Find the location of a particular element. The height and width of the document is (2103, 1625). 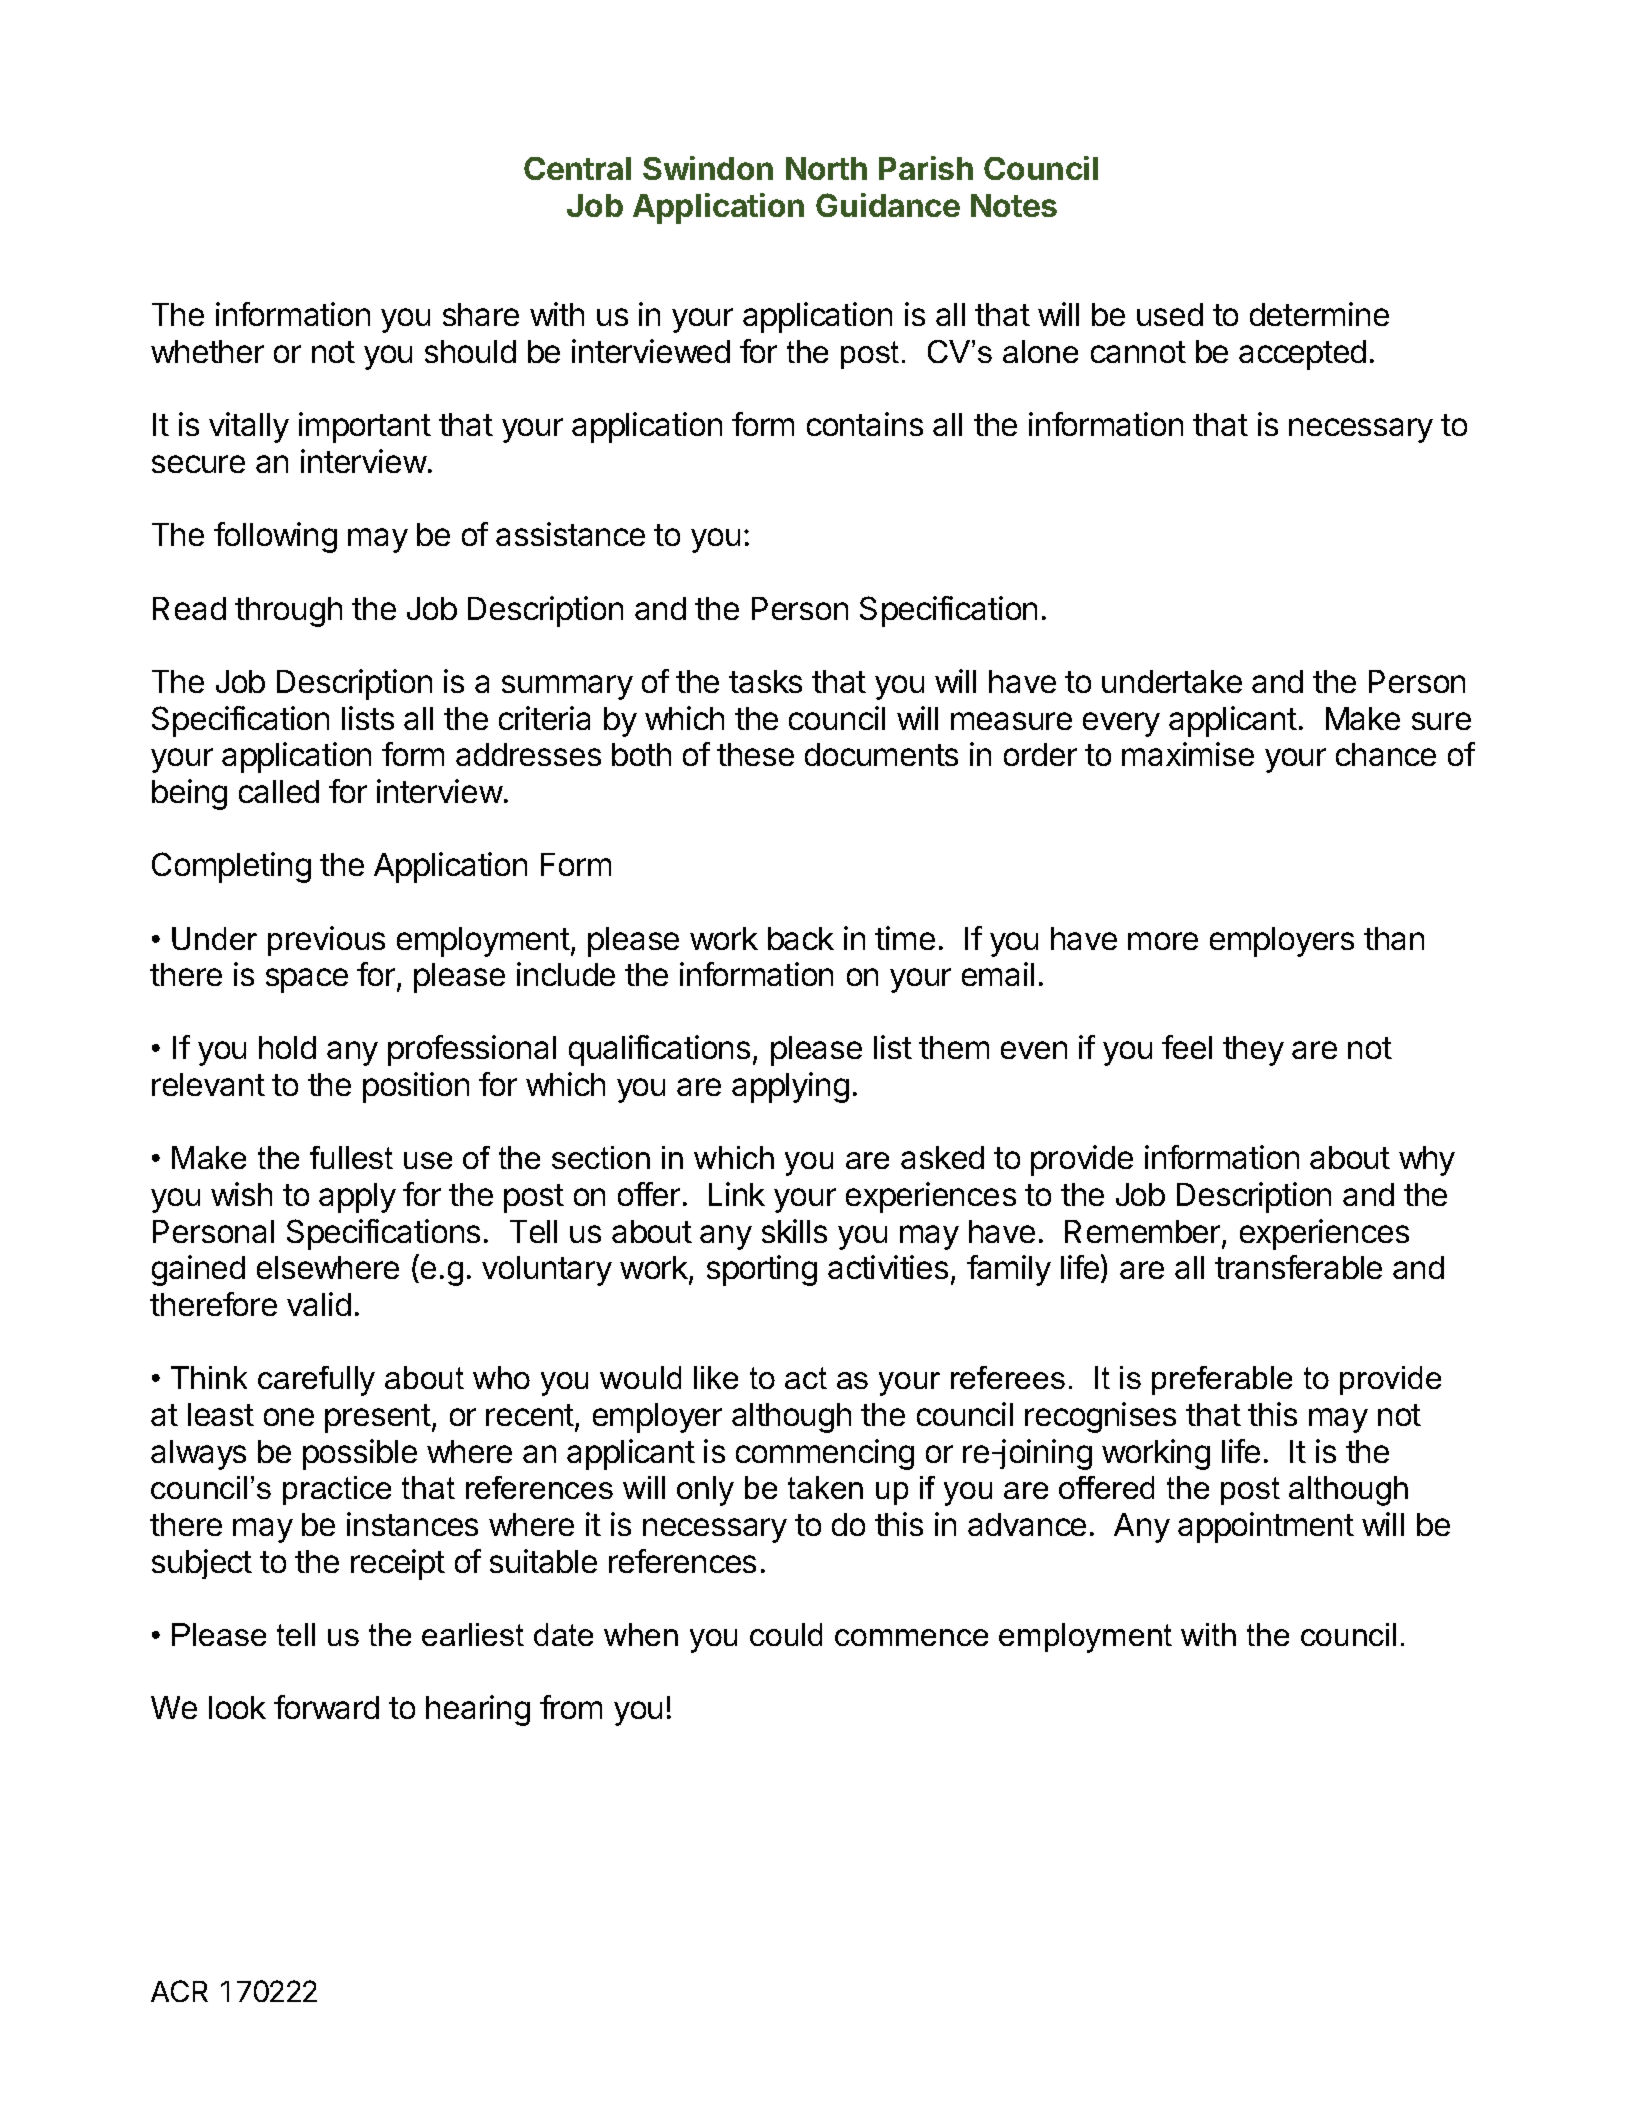

North is located at coordinates (826, 168).
